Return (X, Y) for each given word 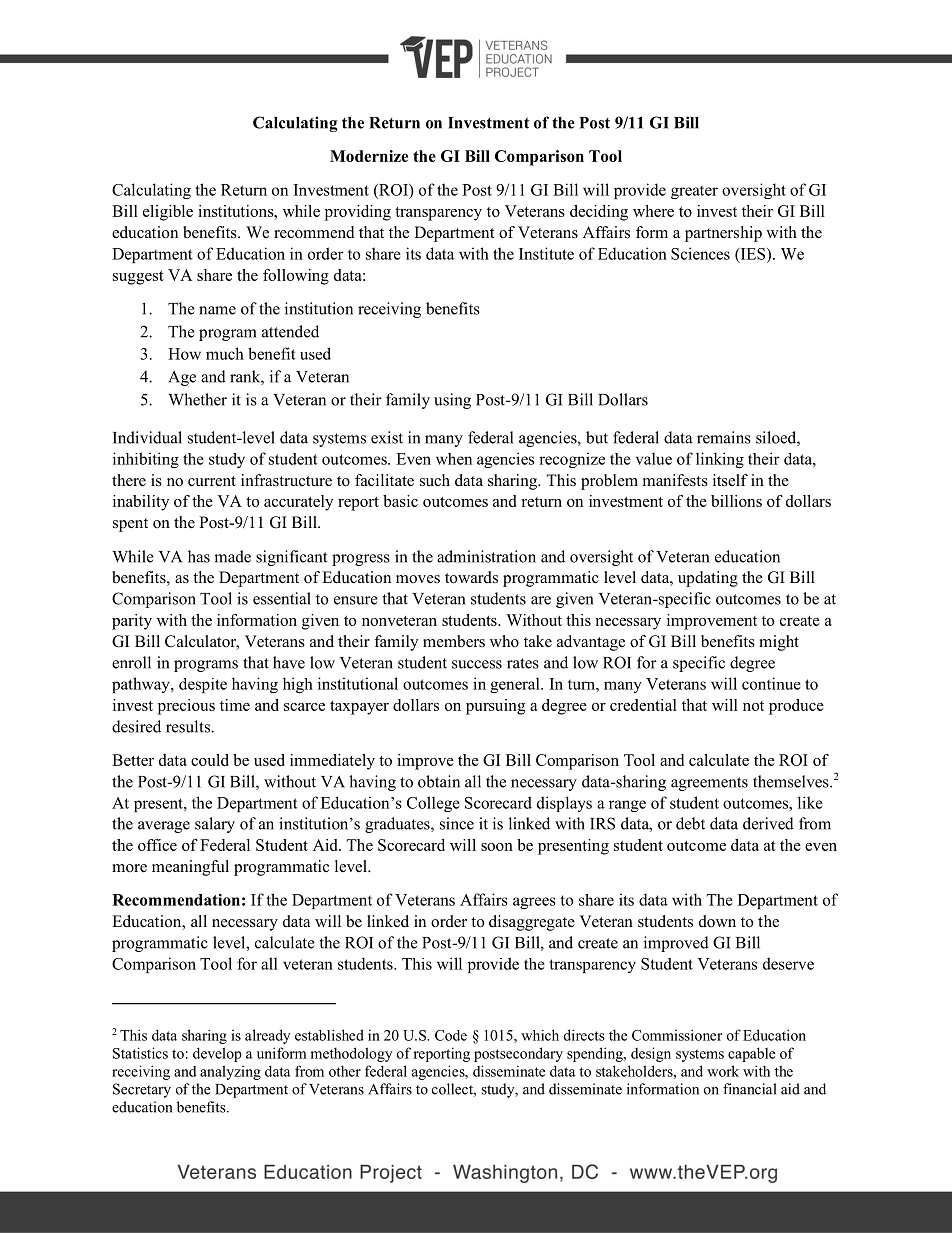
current (212, 481)
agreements (709, 784)
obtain (439, 781)
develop (217, 1054)
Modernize (369, 156)
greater (694, 192)
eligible (168, 213)
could (210, 760)
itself (730, 480)
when (454, 459)
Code (451, 1035)
